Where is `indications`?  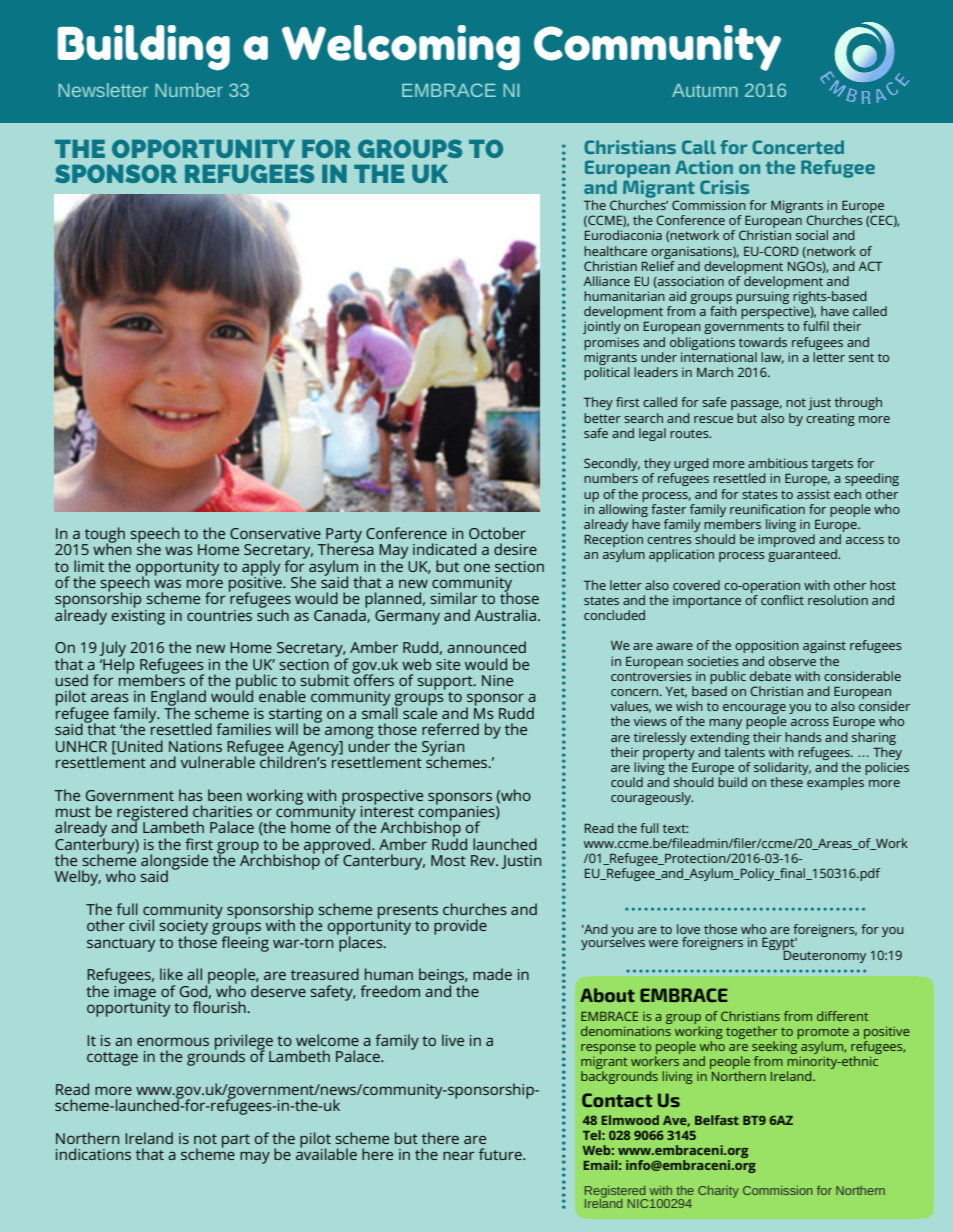 indications is located at coordinates (93, 1154).
